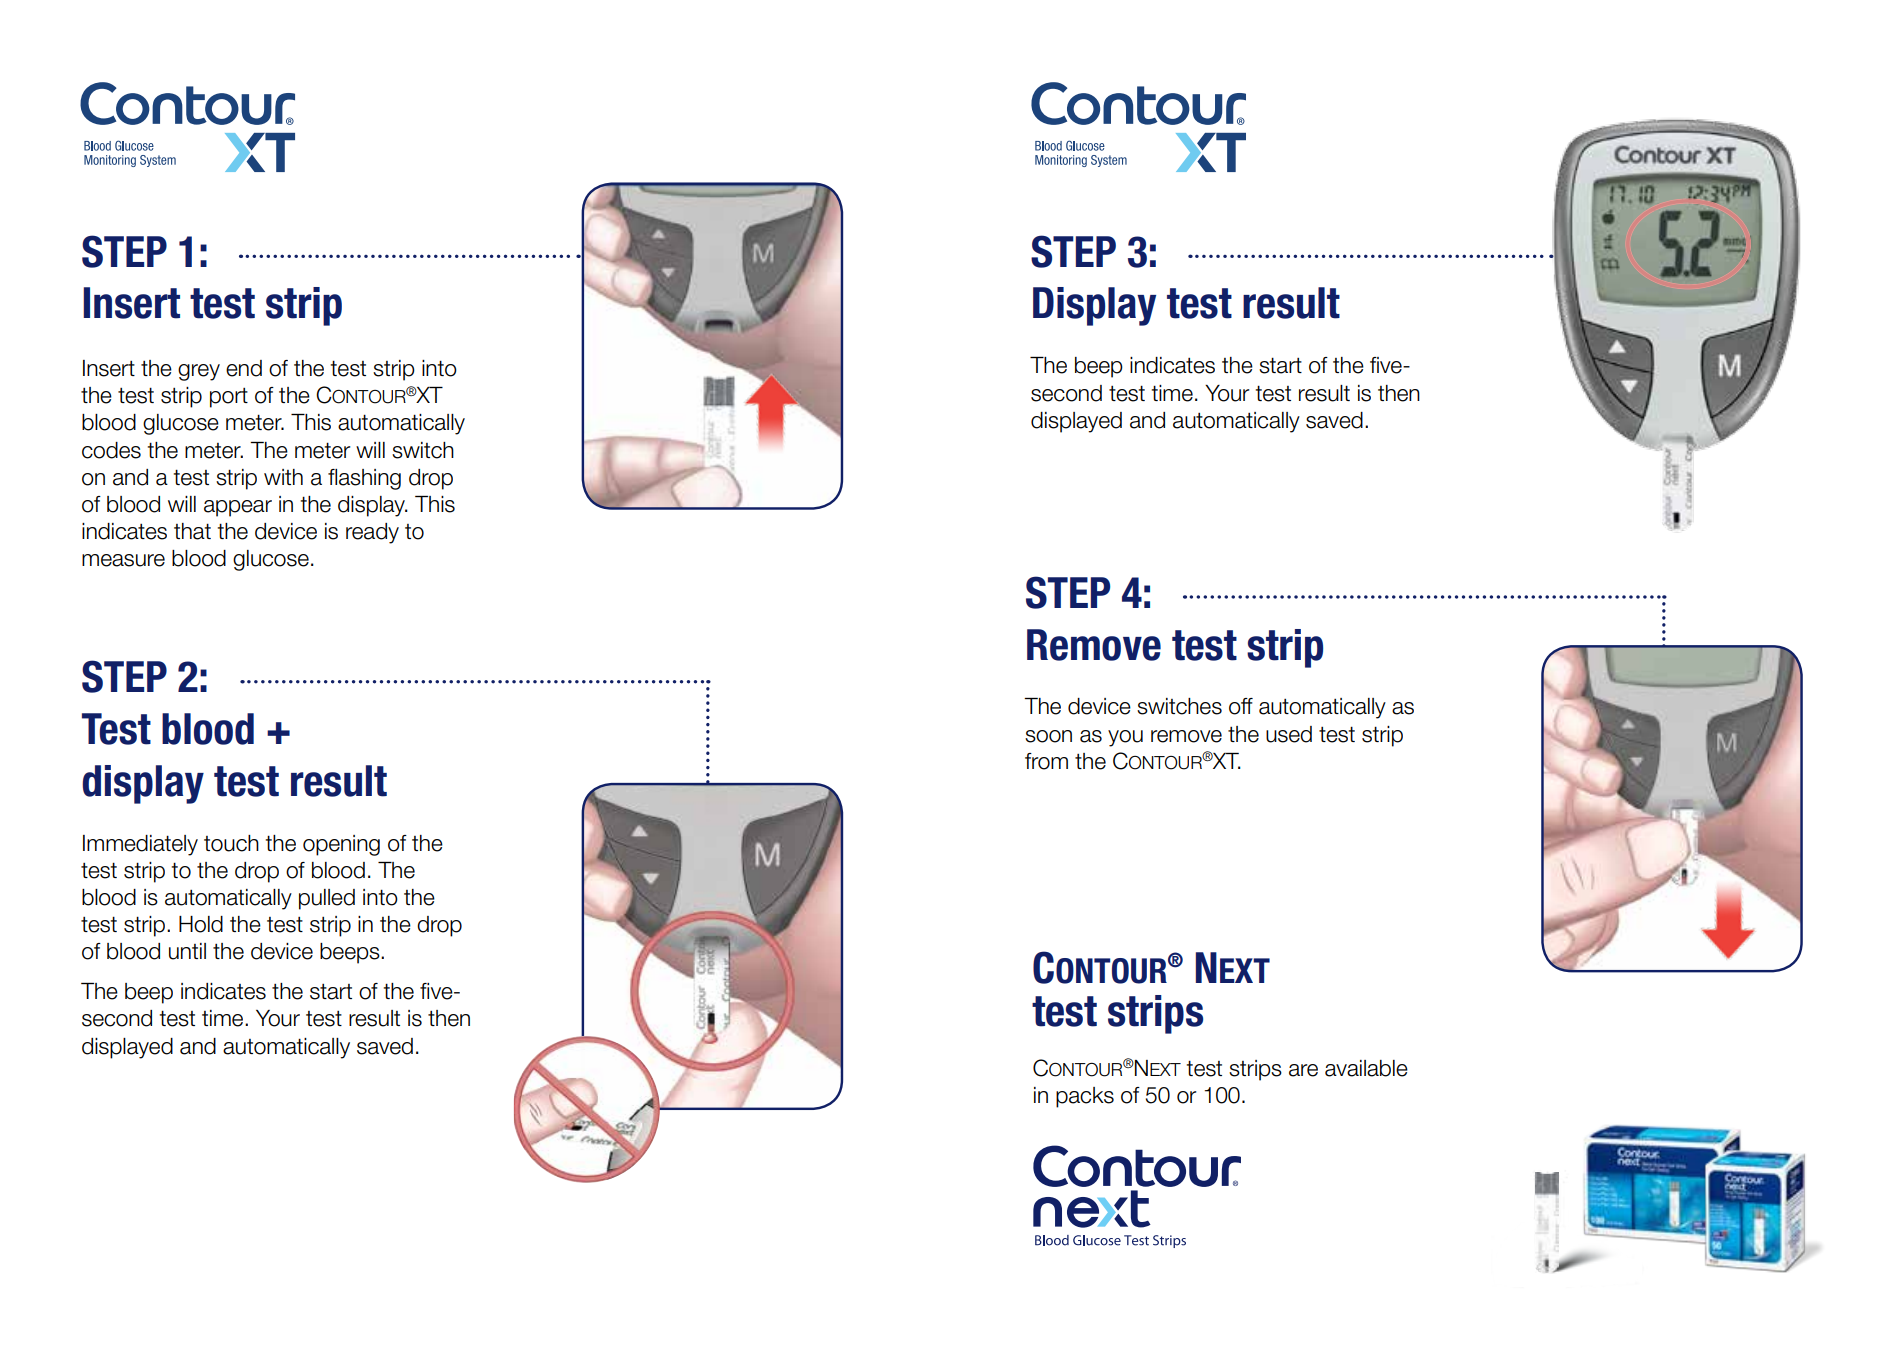 Image resolution: width=1899 pixels, height=1347 pixels. I want to click on flashing, so click(364, 479).
